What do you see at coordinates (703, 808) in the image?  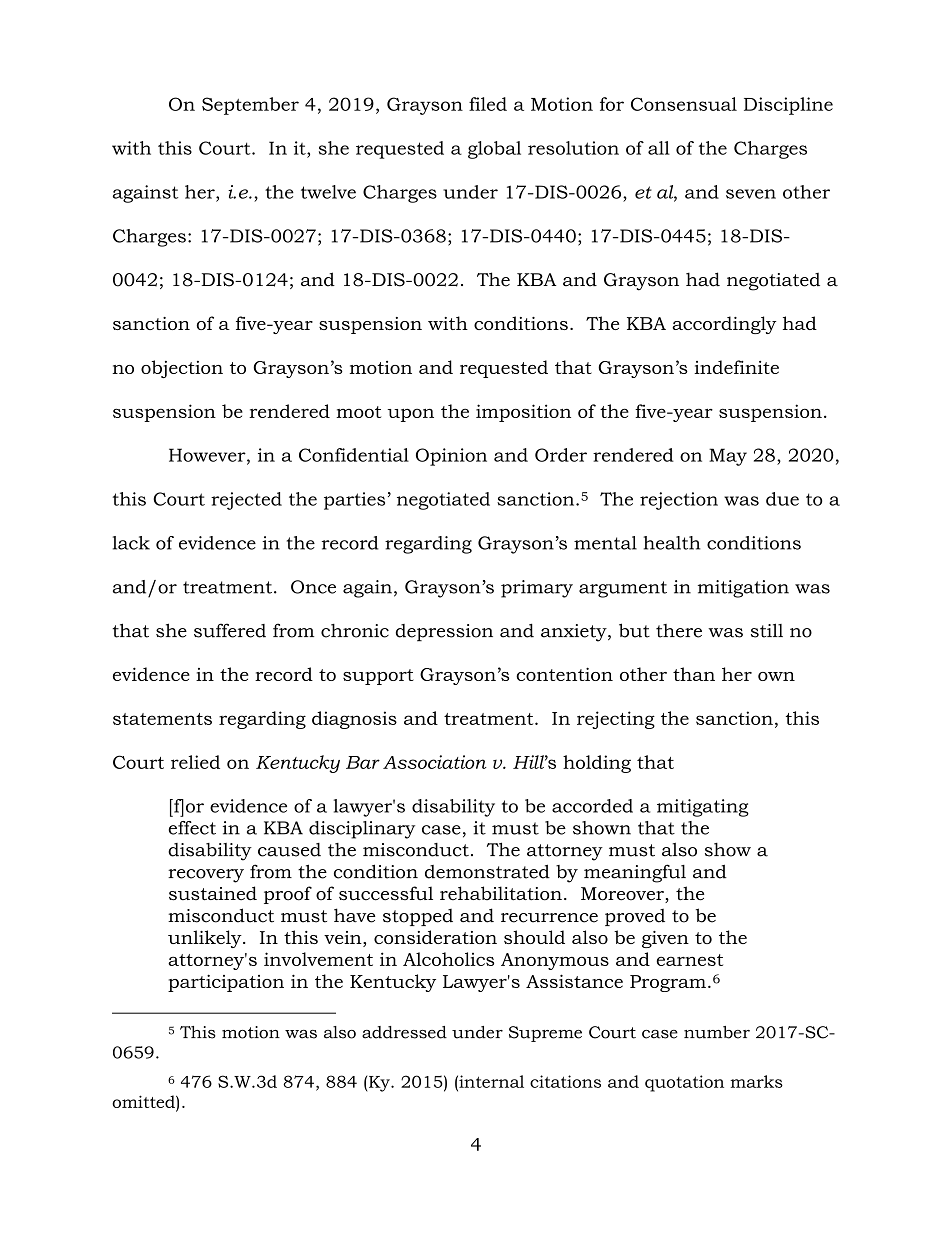 I see `mitigating` at bounding box center [703, 808].
